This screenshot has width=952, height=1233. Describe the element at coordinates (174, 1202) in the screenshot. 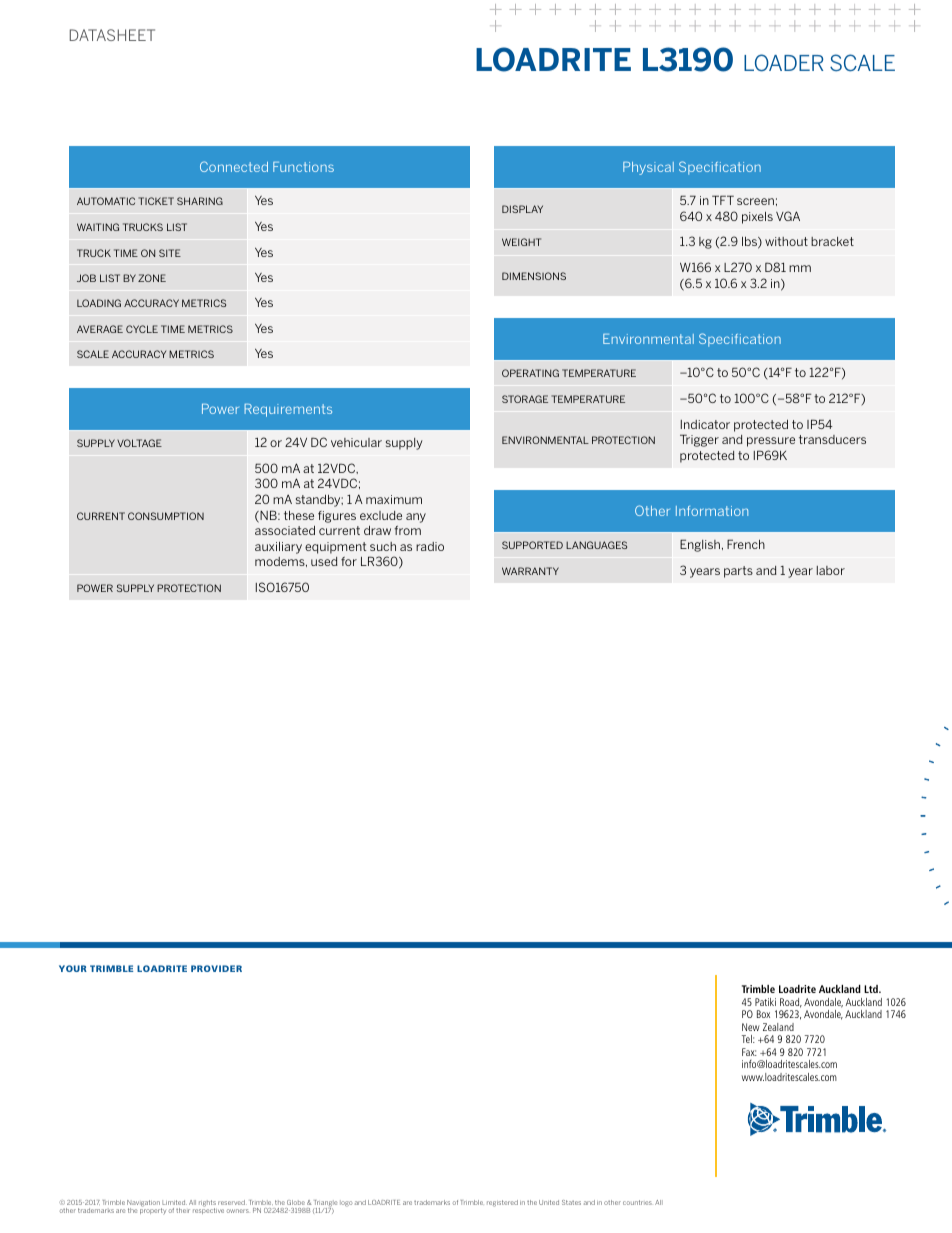

I see `Limited` at that location.
